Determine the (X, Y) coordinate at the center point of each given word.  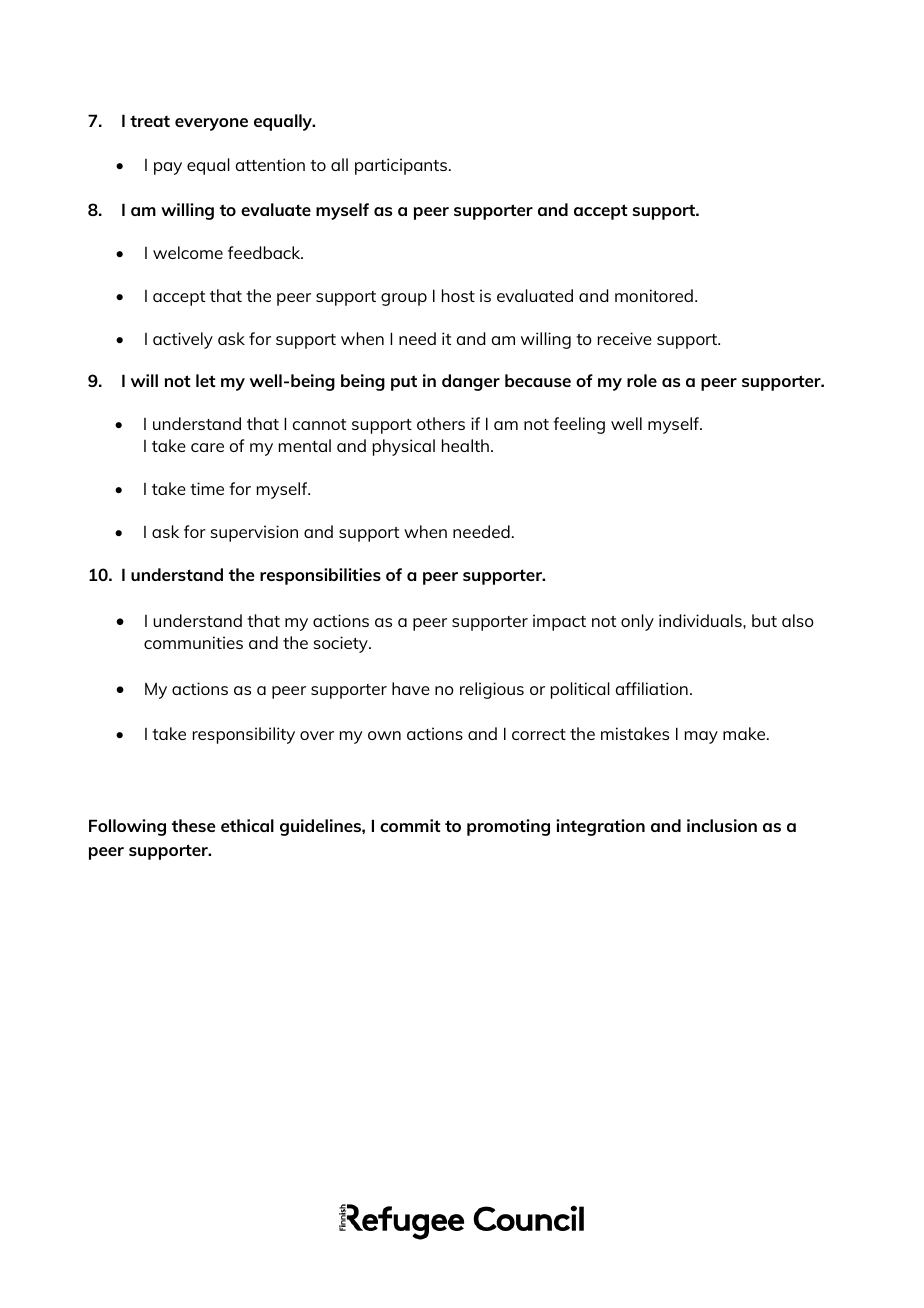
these (193, 825)
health (465, 445)
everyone (211, 124)
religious (492, 690)
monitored (654, 295)
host (458, 295)
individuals (701, 620)
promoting (508, 827)
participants (402, 166)
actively (183, 340)
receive (625, 338)
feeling (579, 425)
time (207, 488)
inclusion (722, 825)
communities (193, 642)
